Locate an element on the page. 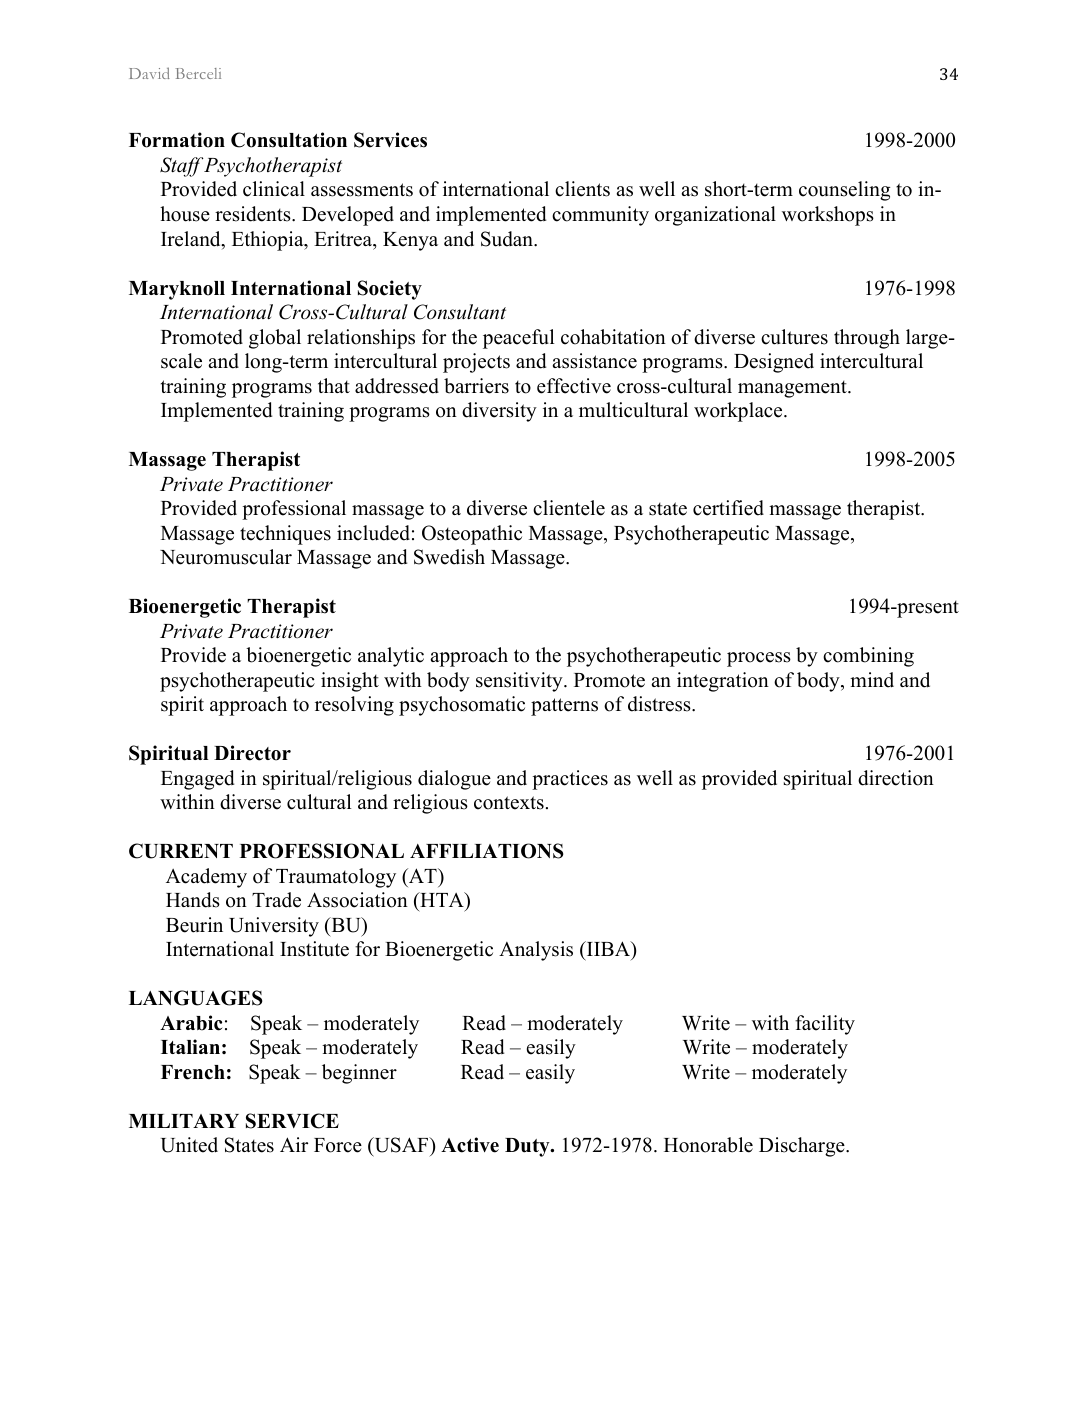  Neuromuscular is located at coordinates (226, 557).
